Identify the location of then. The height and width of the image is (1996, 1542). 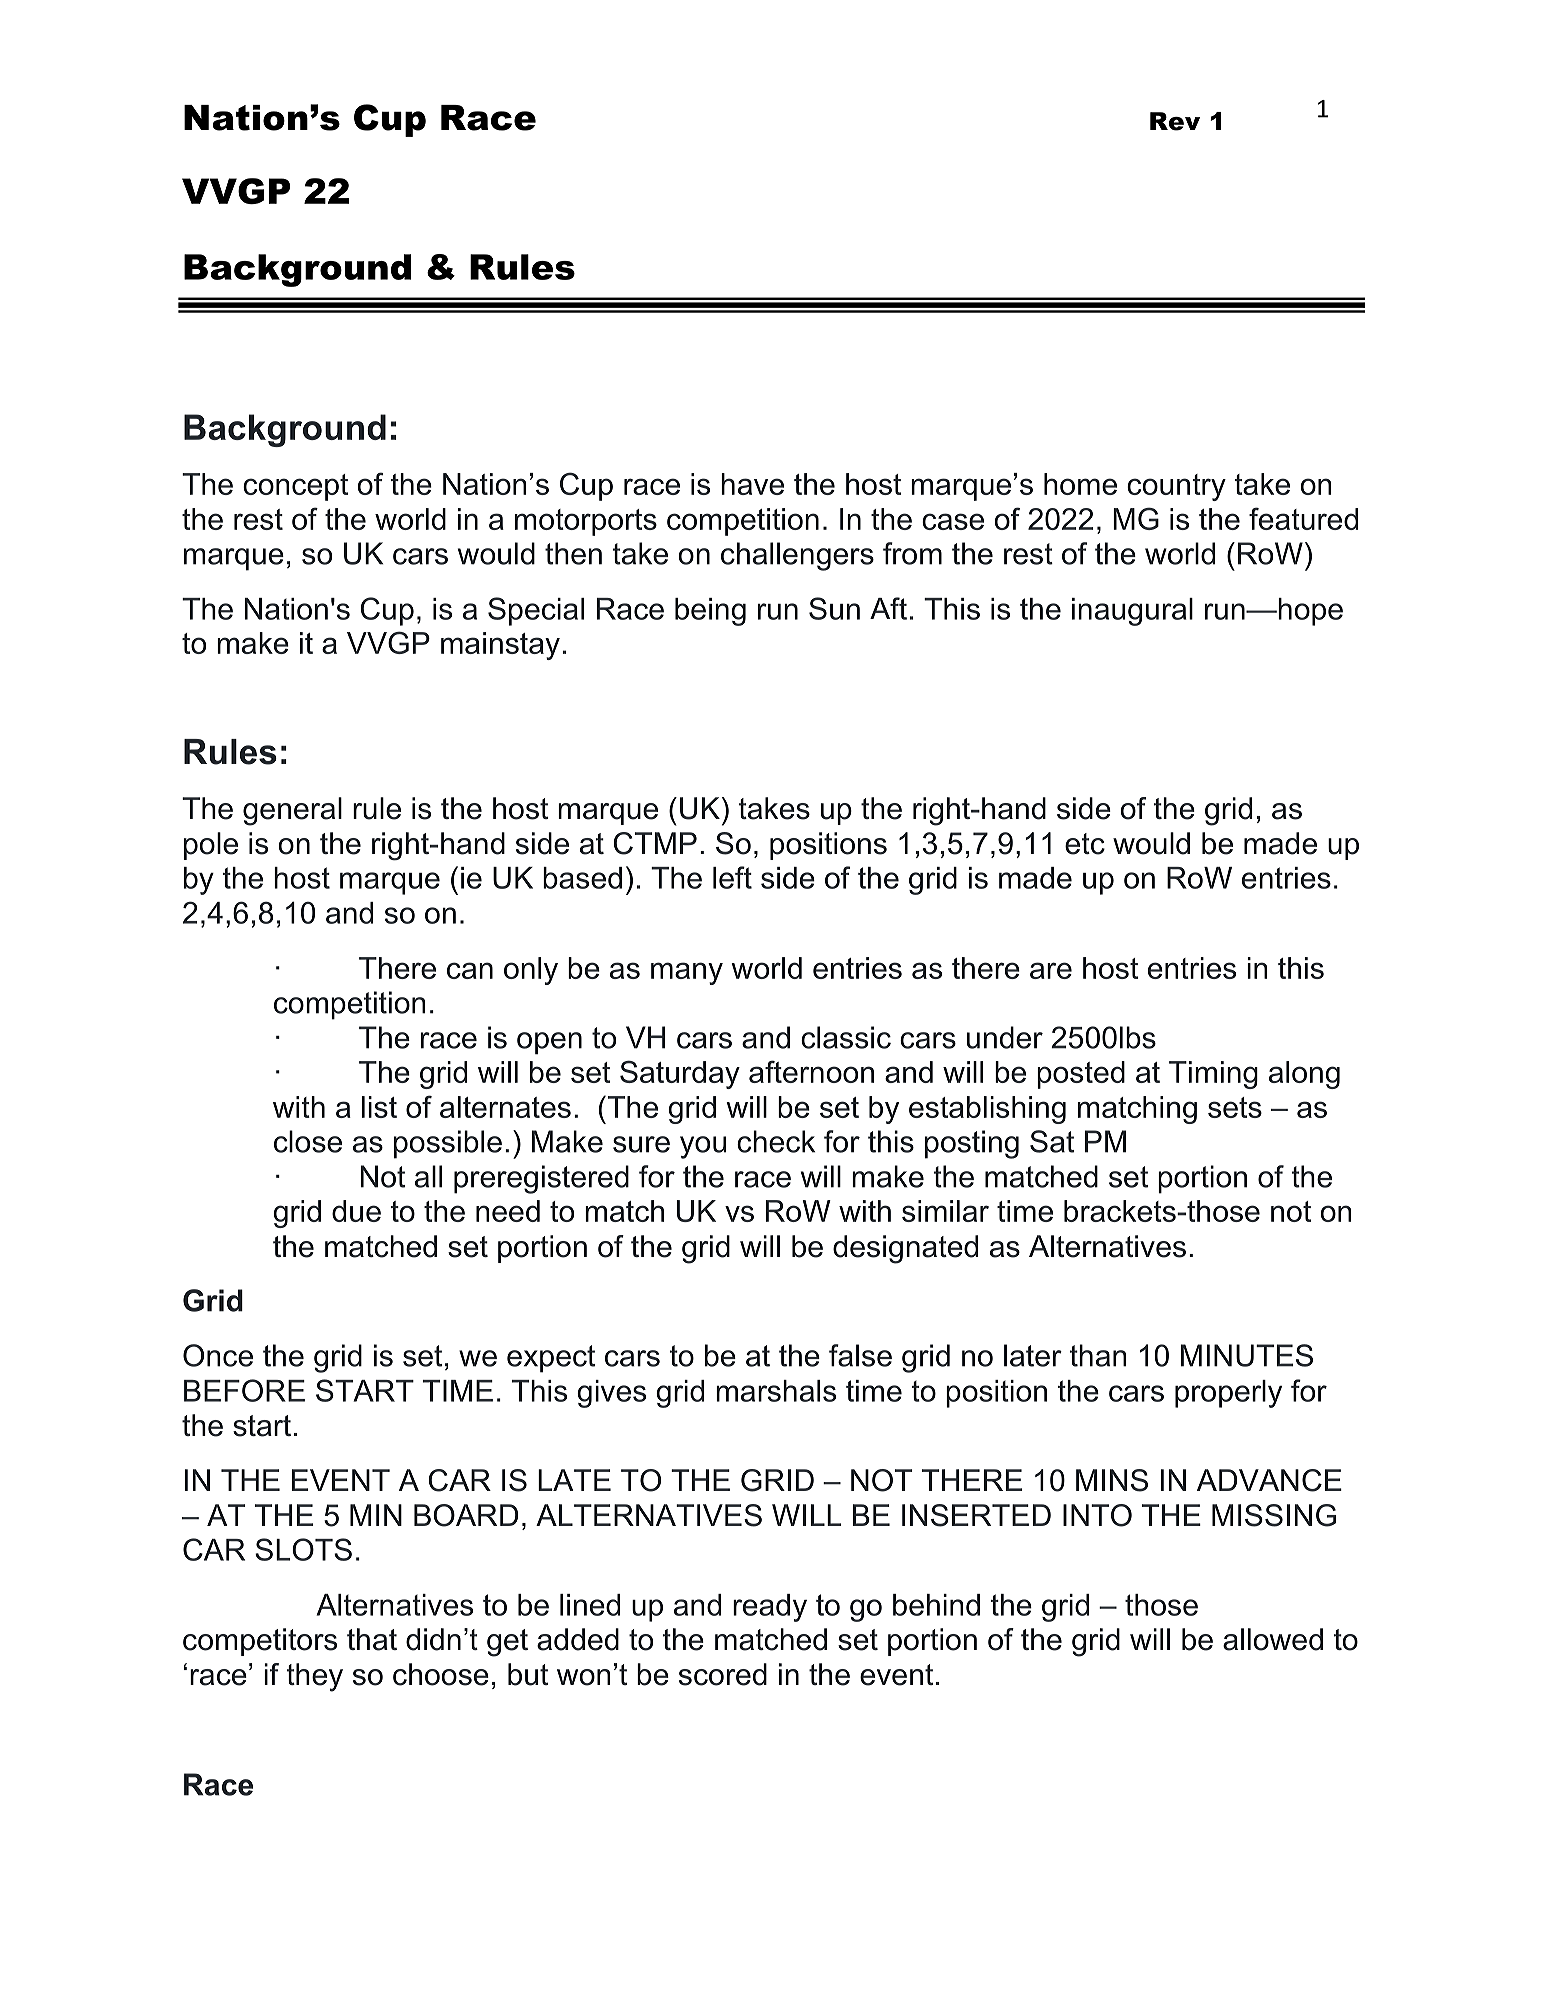
(573, 553).
